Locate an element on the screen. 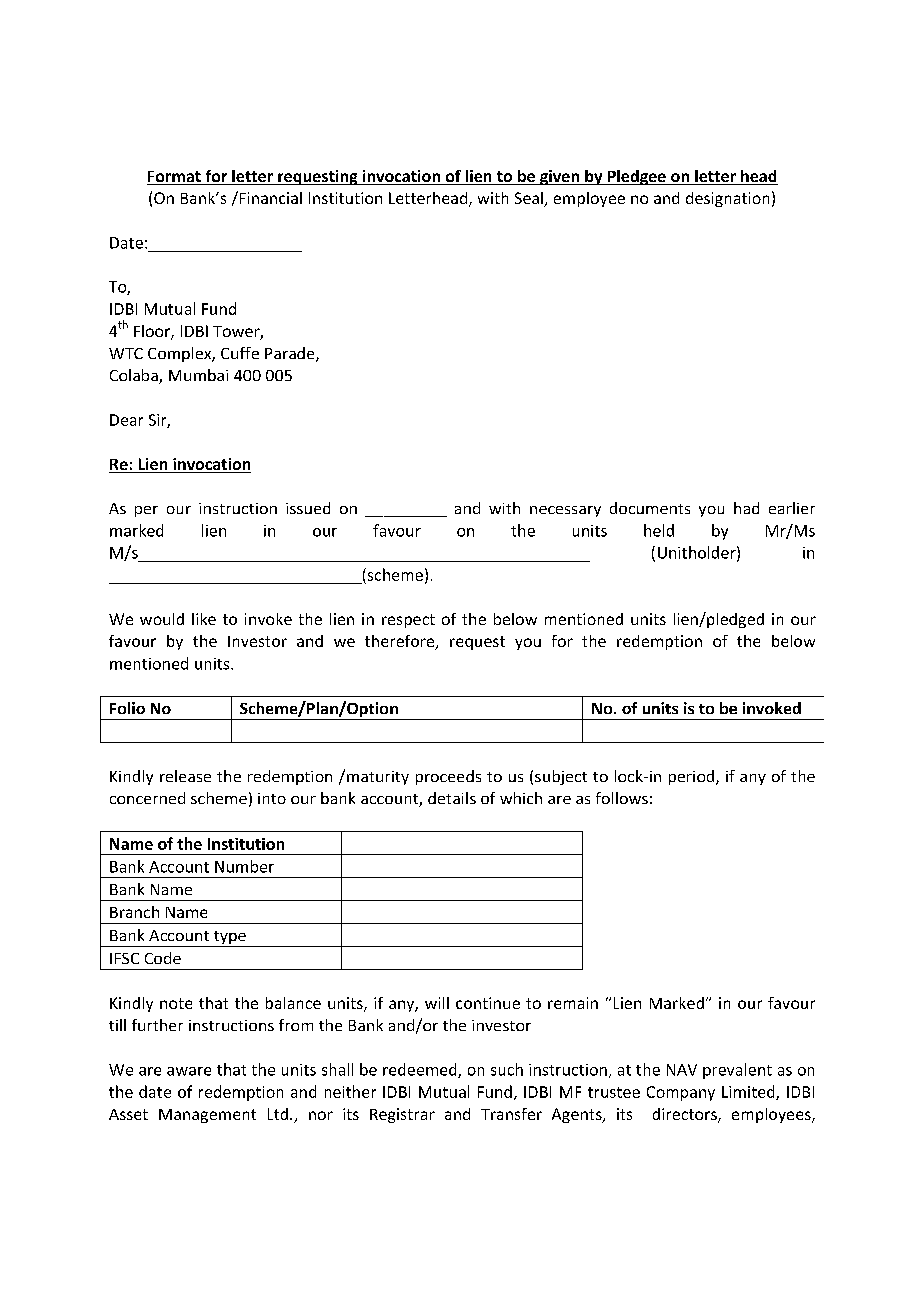  Seal is located at coordinates (530, 199).
